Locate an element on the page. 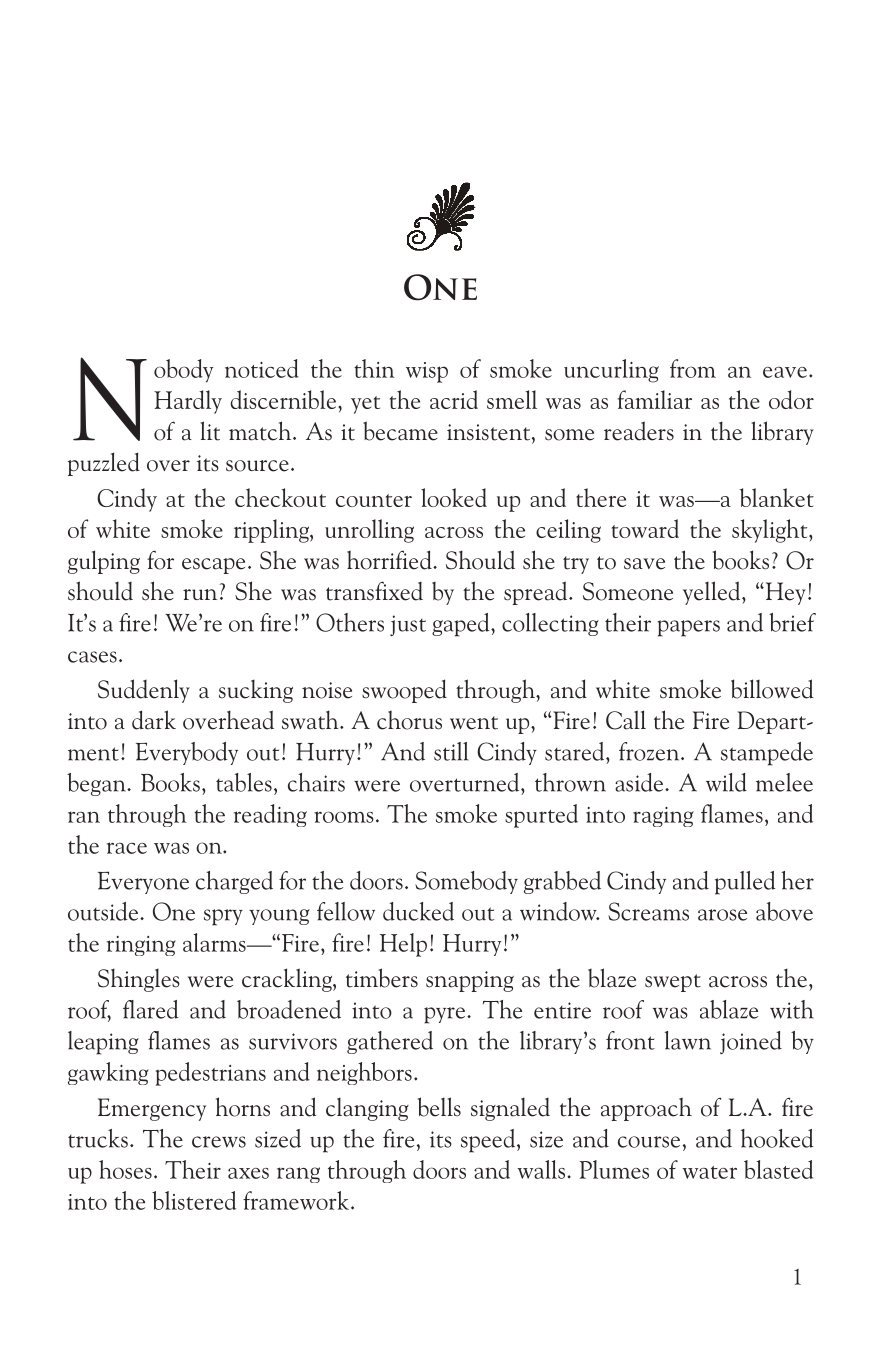  still is located at coordinates (451, 751).
